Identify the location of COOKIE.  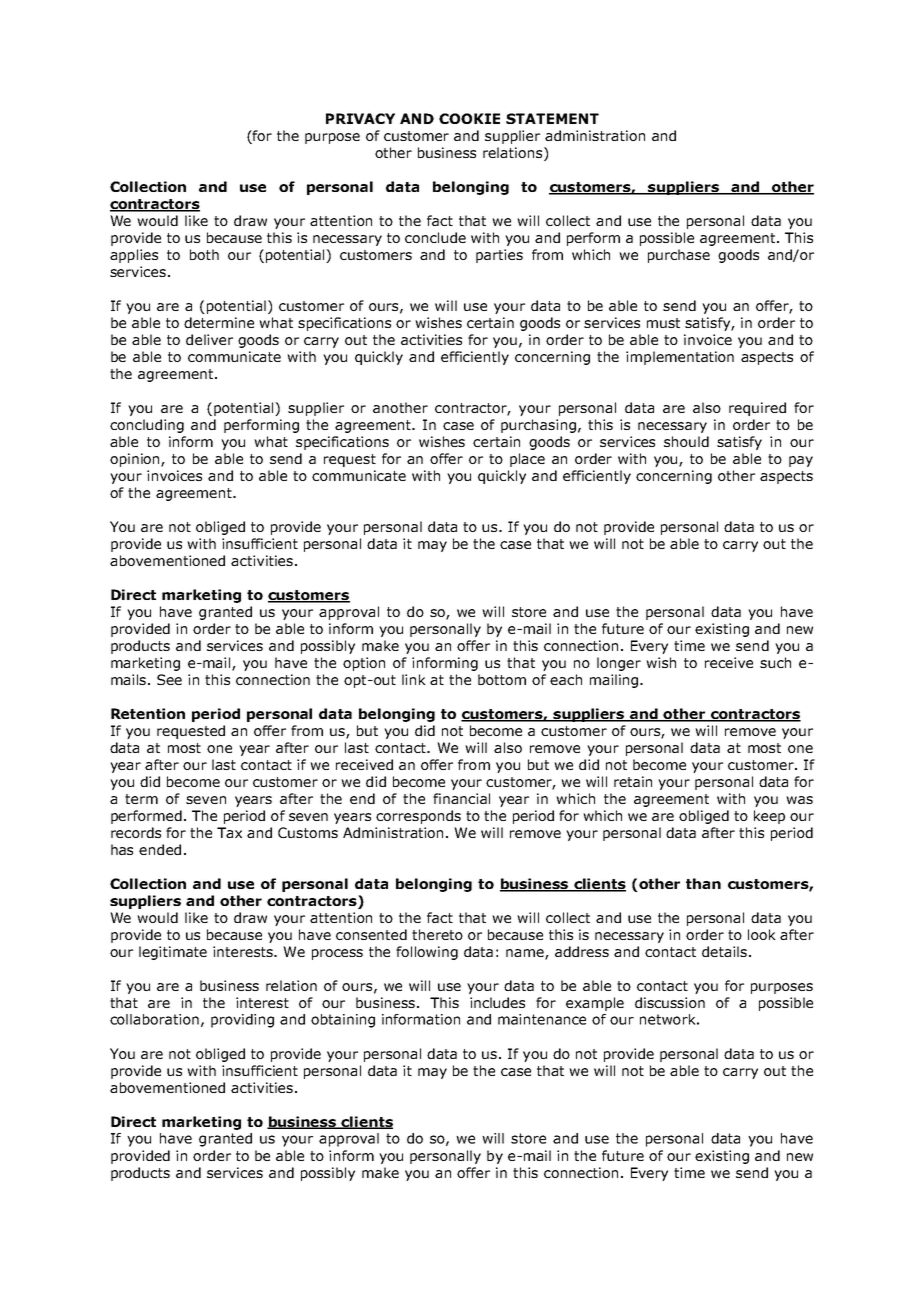
(469, 118).
